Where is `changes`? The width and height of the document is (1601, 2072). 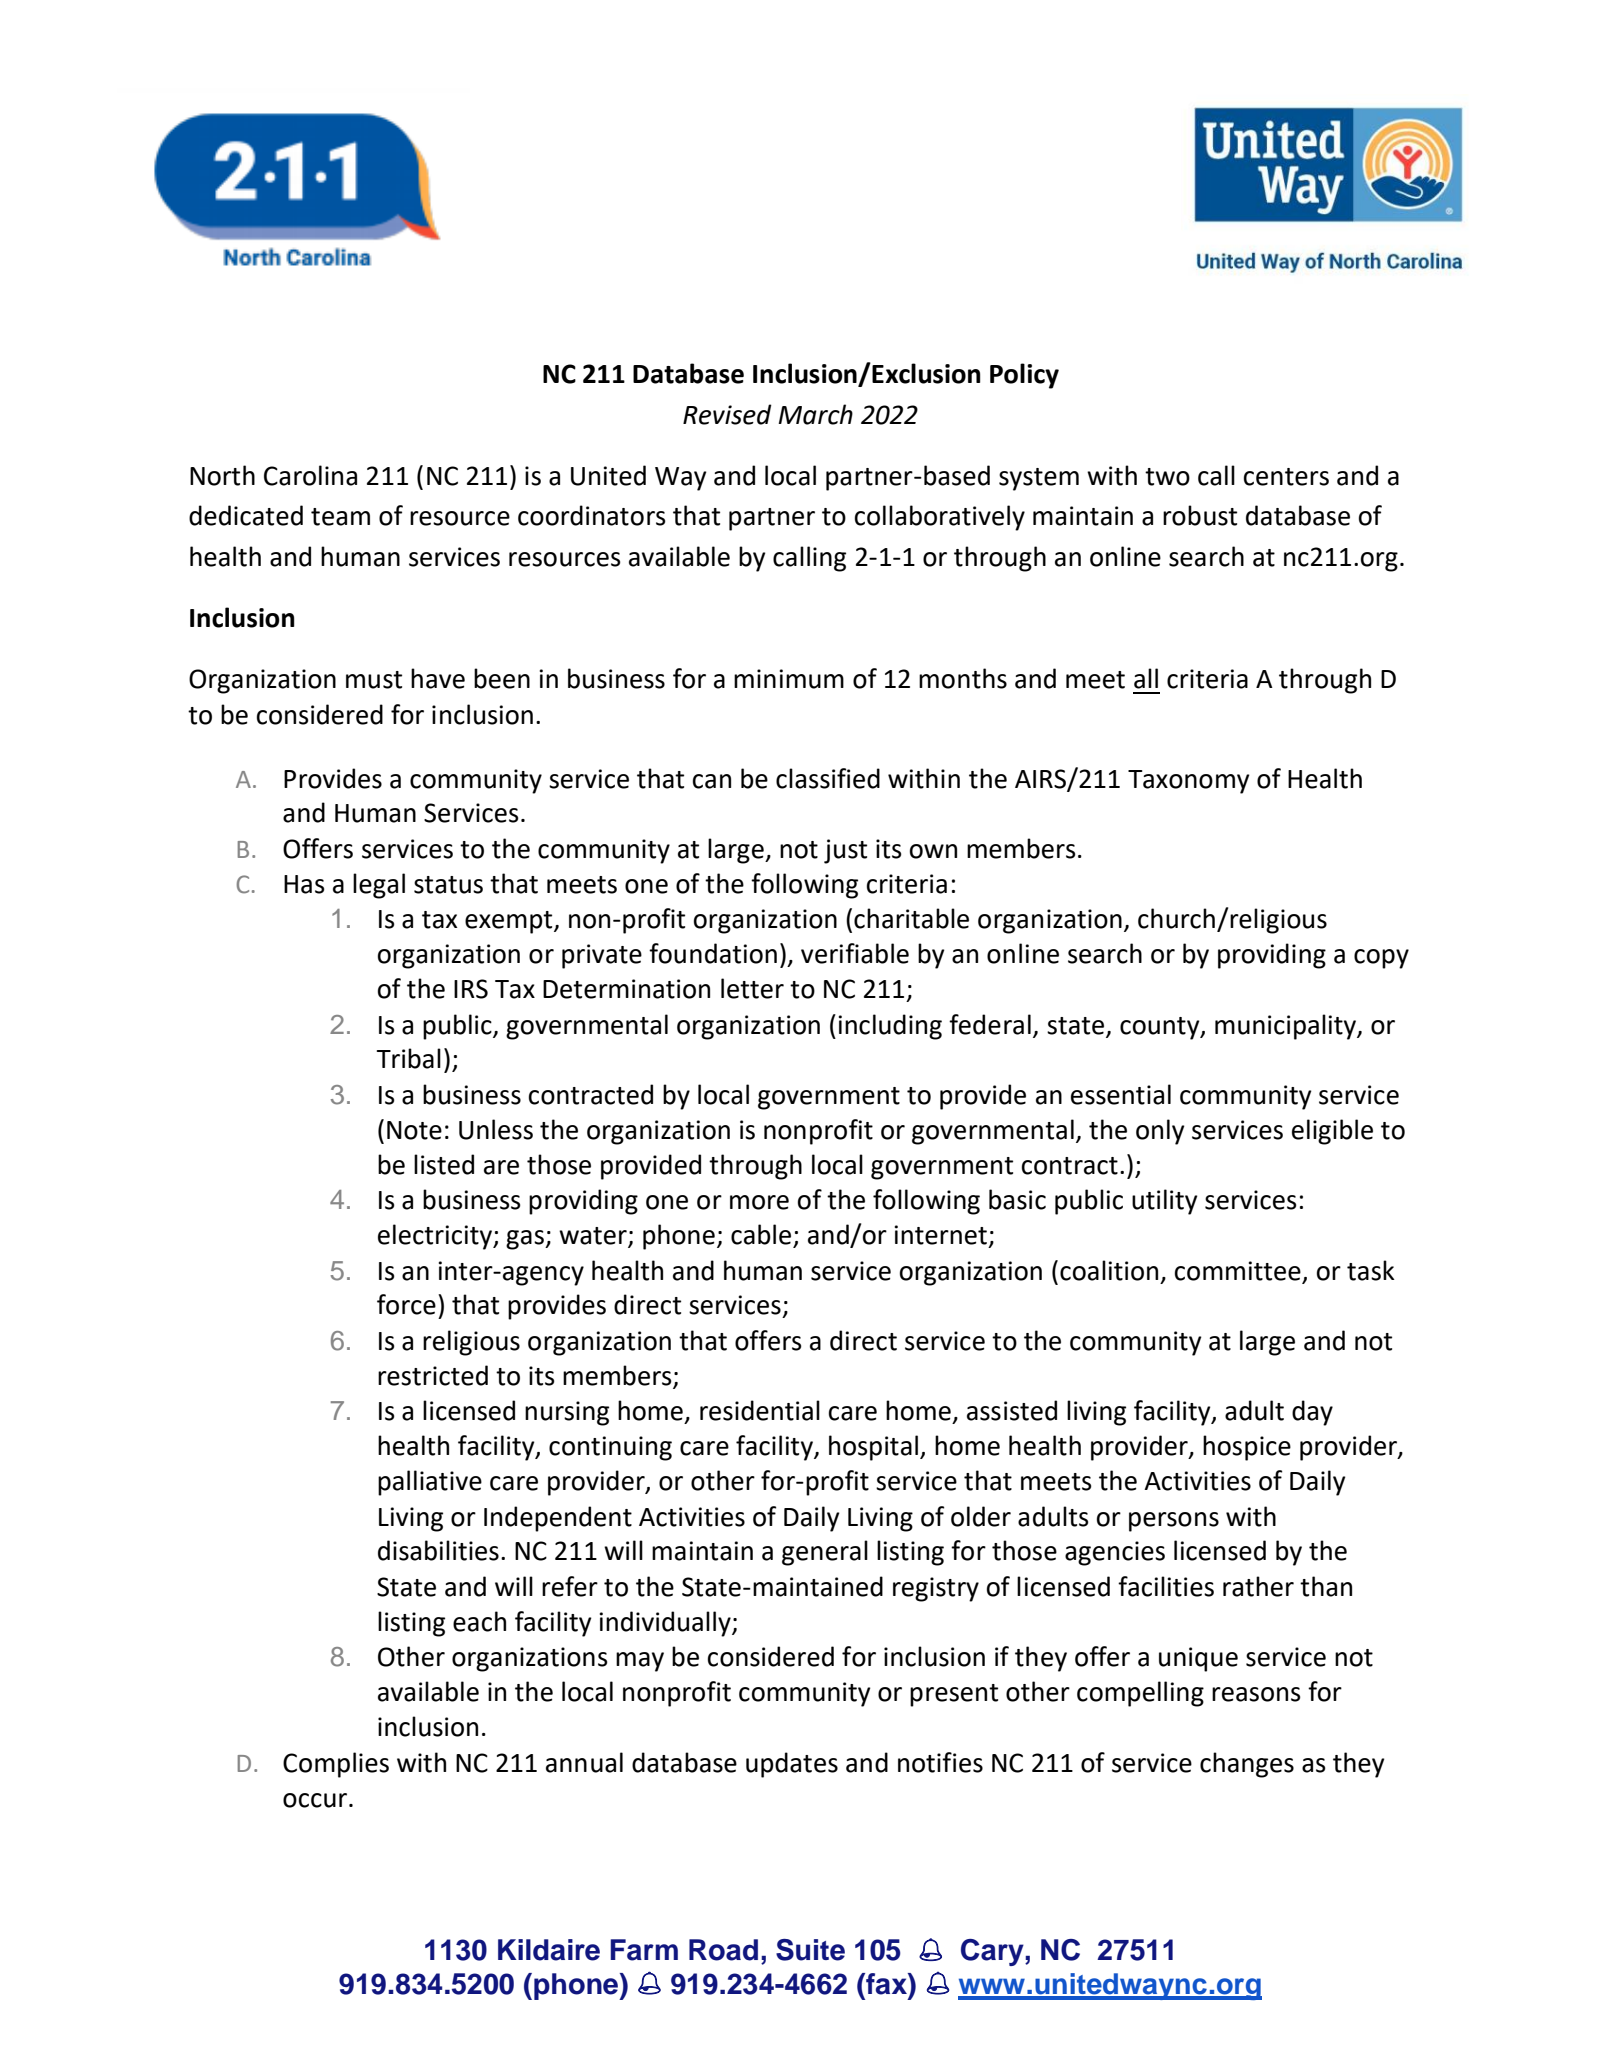
changes is located at coordinates (1247, 1765).
